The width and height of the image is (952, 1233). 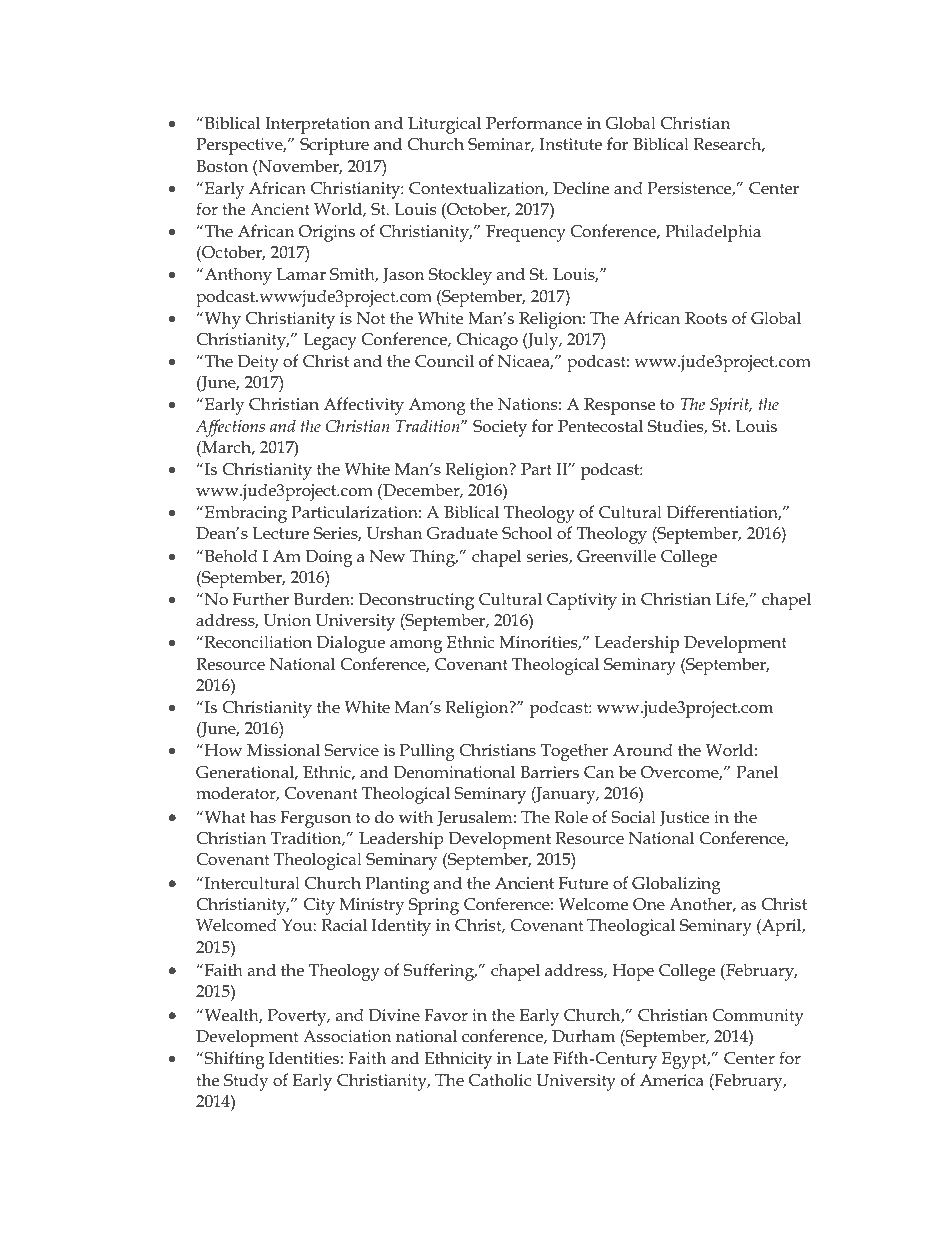 What do you see at coordinates (416, 601) in the image?
I see `Deconstructing` at bounding box center [416, 601].
